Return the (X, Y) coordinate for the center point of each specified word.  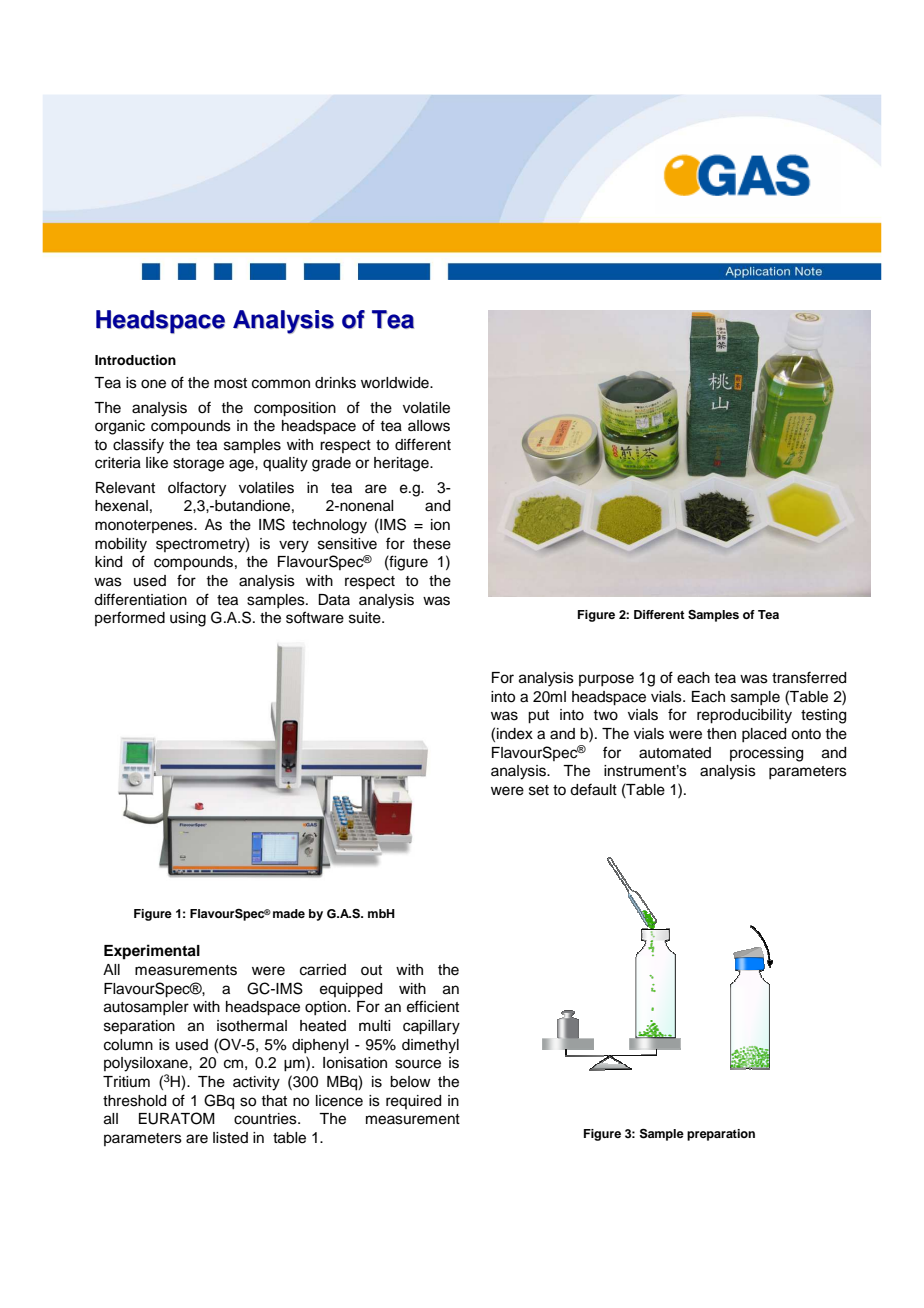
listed (230, 1138)
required (413, 1102)
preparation (721, 1135)
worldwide (396, 383)
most (230, 383)
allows (429, 426)
